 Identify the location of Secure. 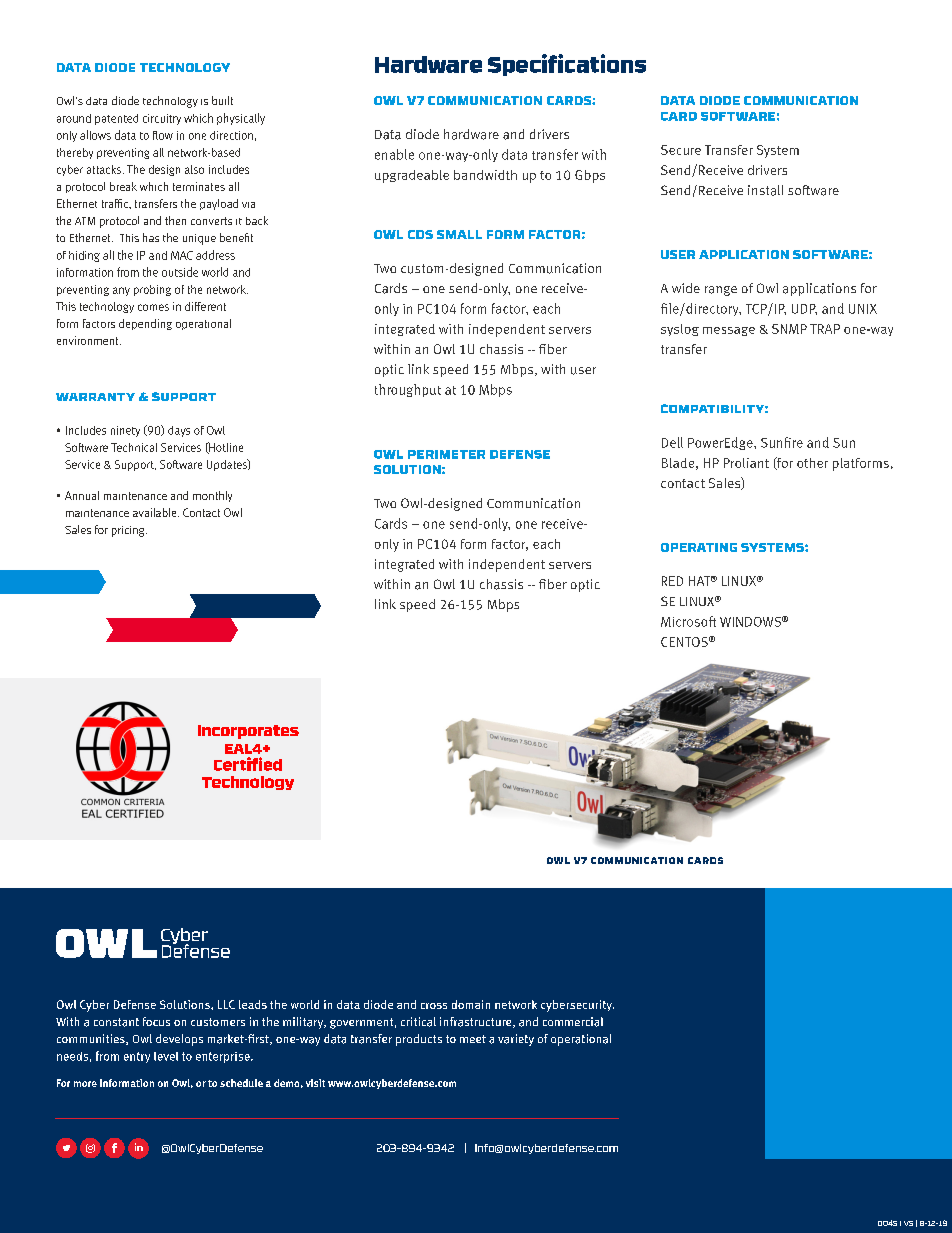
(681, 150).
